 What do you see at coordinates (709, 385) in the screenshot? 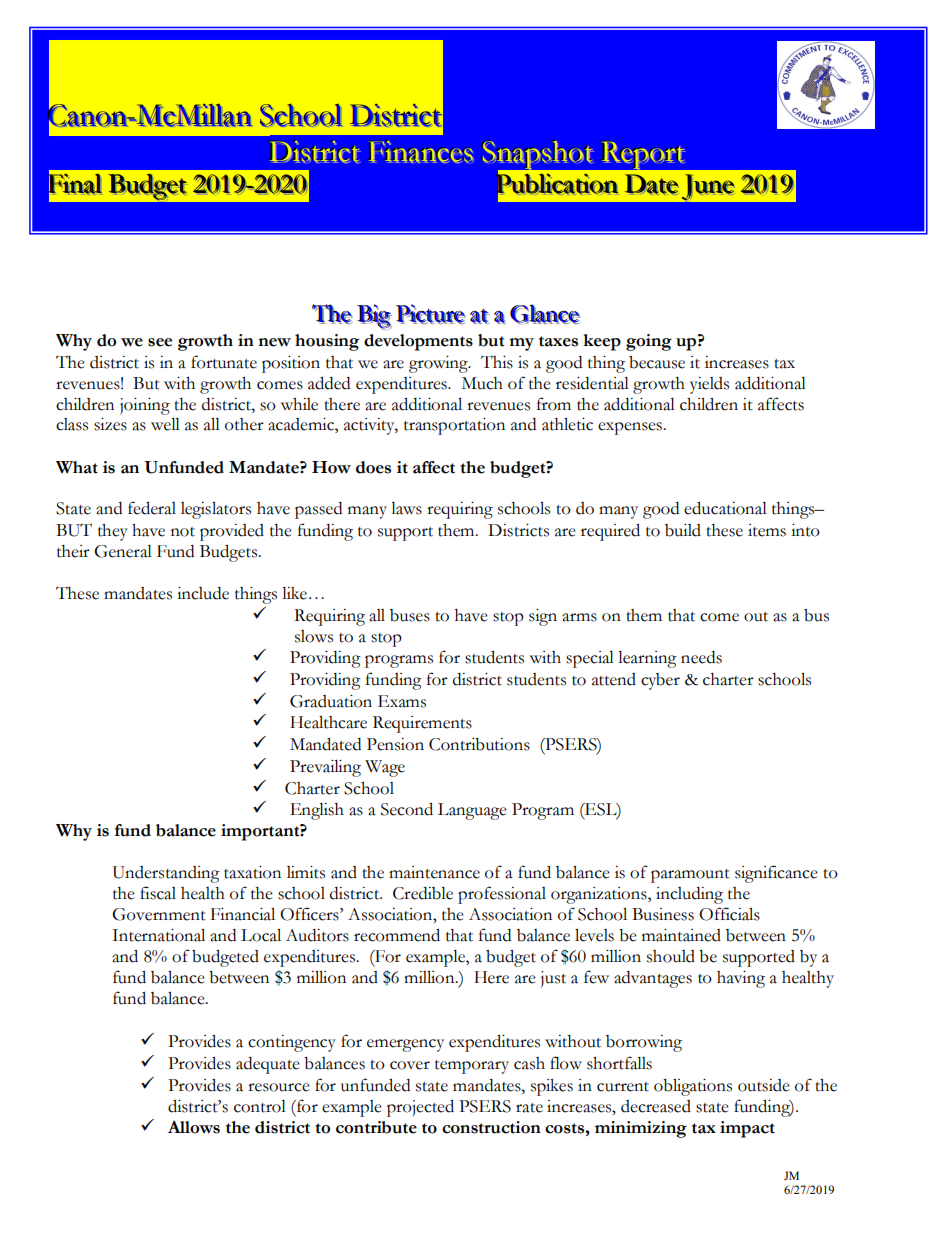
I see `yields` at bounding box center [709, 385].
